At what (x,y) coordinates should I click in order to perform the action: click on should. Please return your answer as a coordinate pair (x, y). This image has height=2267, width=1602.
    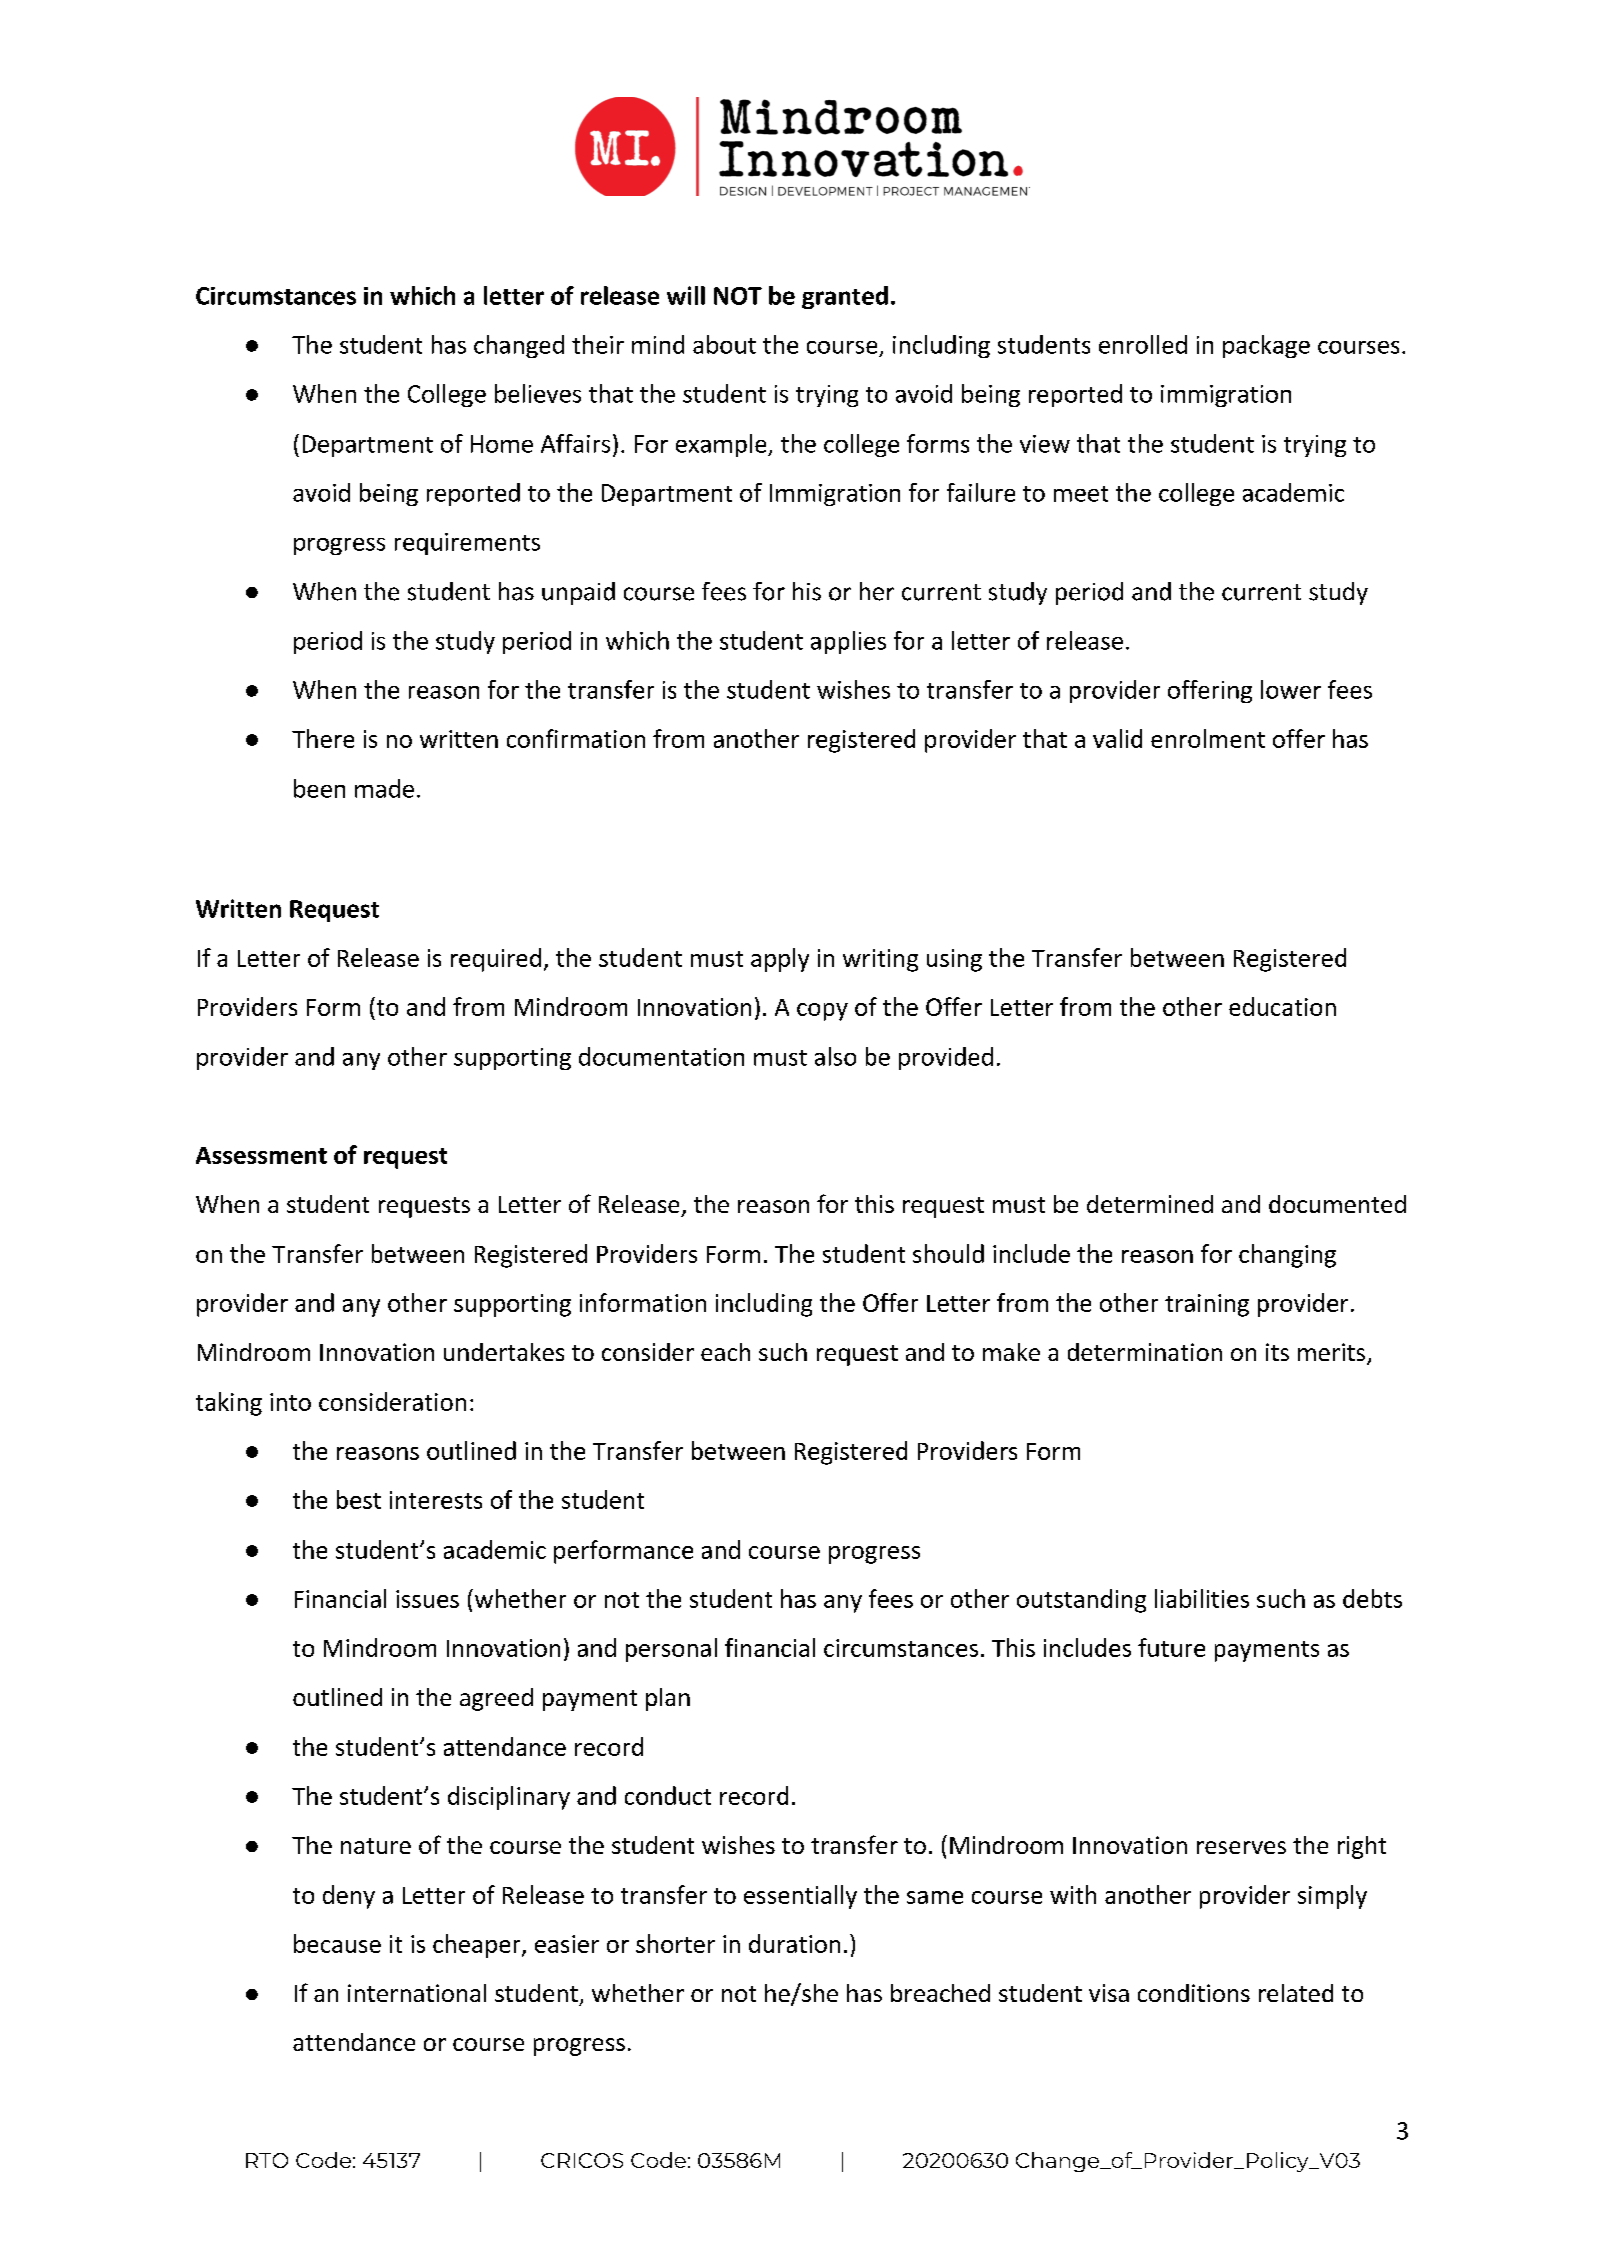
    Looking at the image, I should click on (948, 1253).
